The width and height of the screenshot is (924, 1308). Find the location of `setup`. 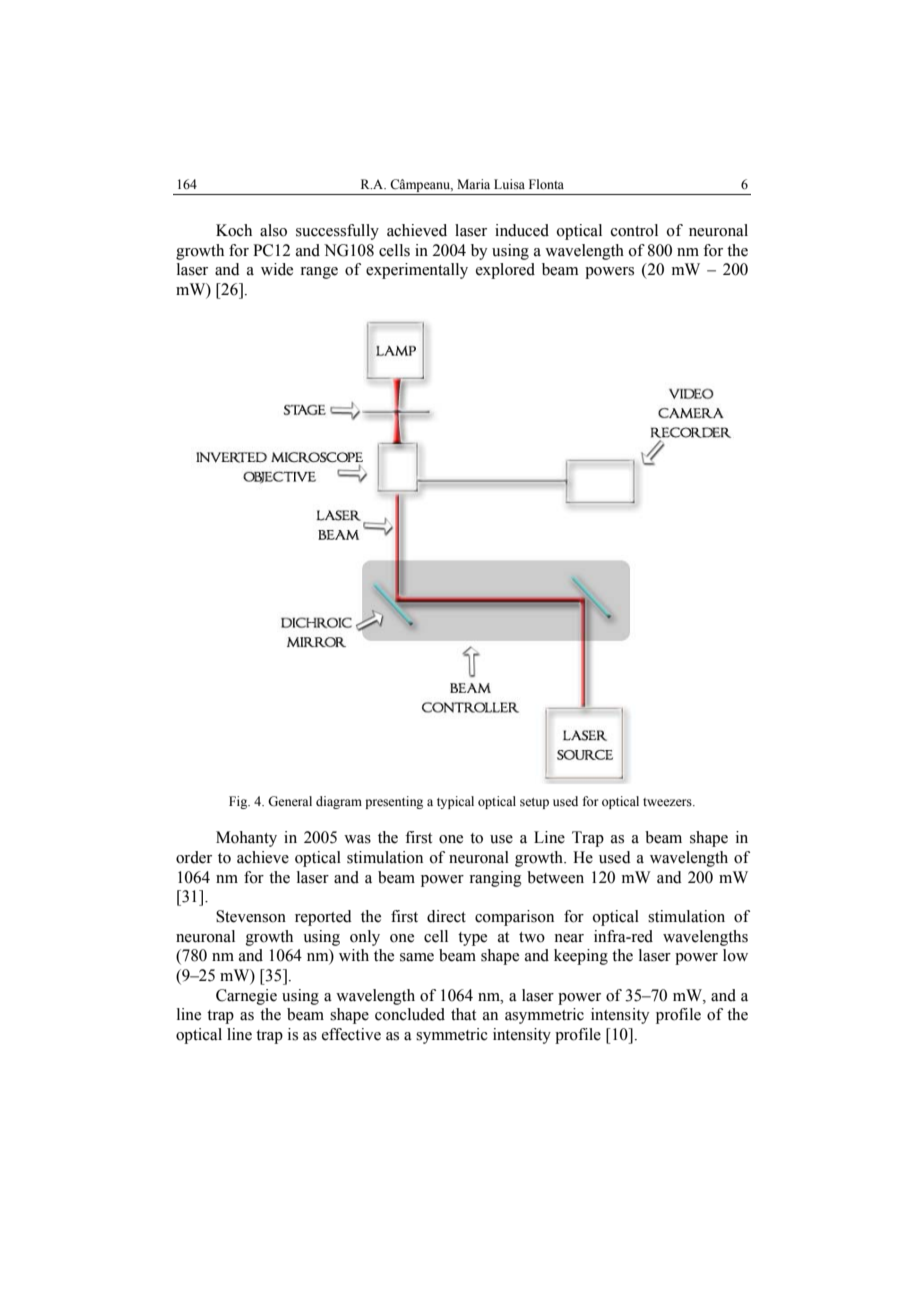

setup is located at coordinates (534, 803).
